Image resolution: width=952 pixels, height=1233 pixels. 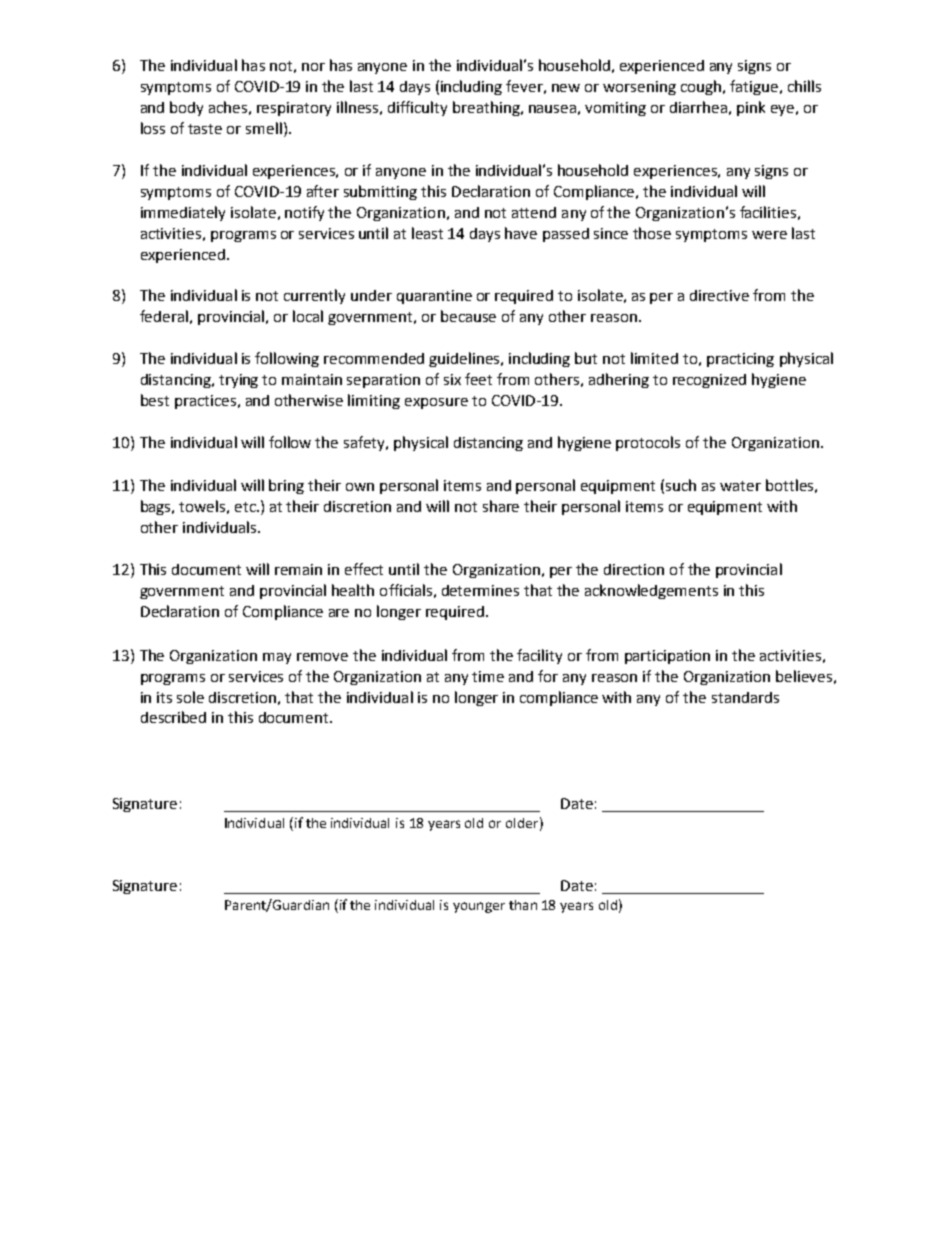 What do you see at coordinates (479, 907) in the page?
I see `younger` at bounding box center [479, 907].
